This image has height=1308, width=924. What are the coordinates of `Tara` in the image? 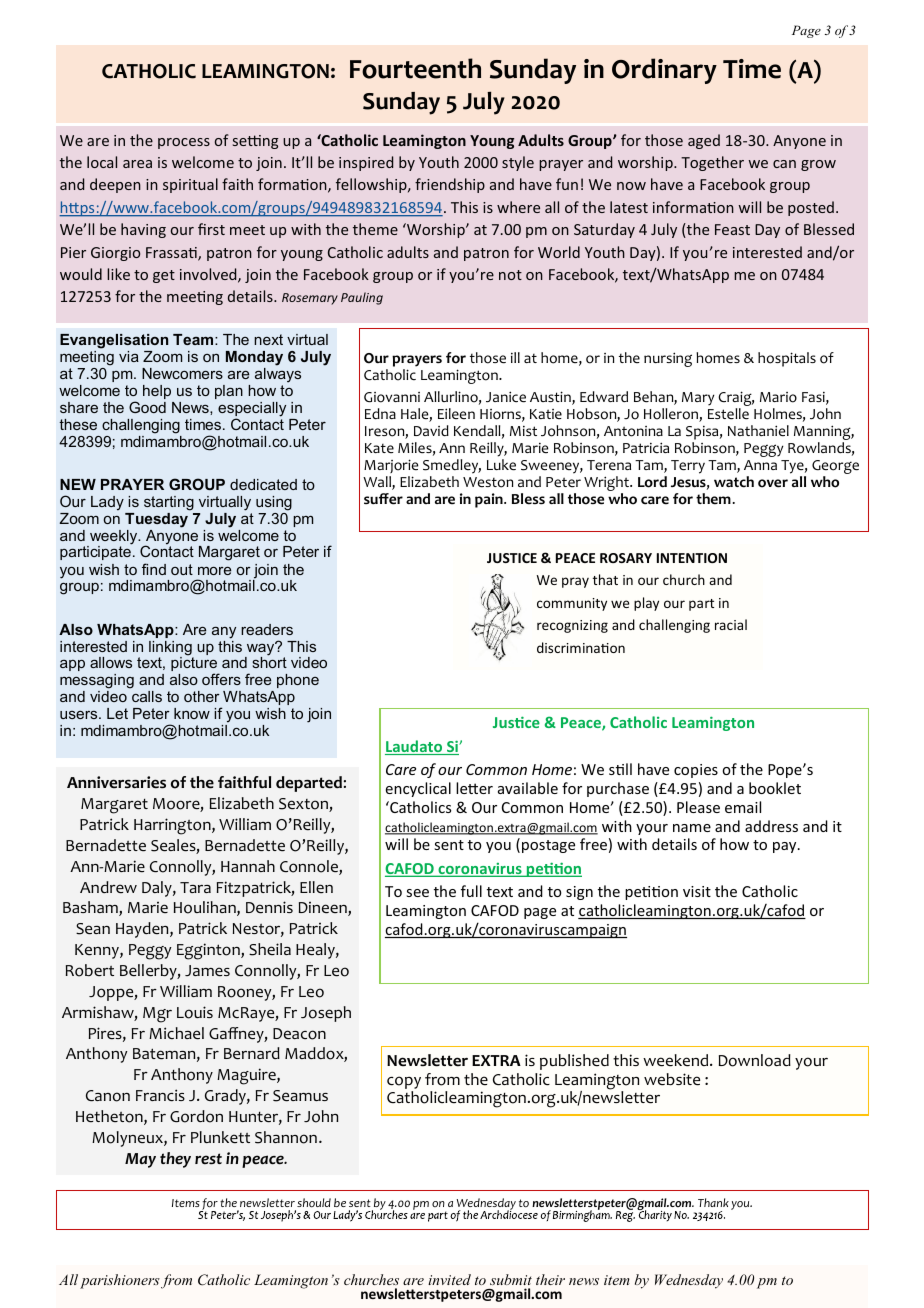 It's located at (195, 887).
